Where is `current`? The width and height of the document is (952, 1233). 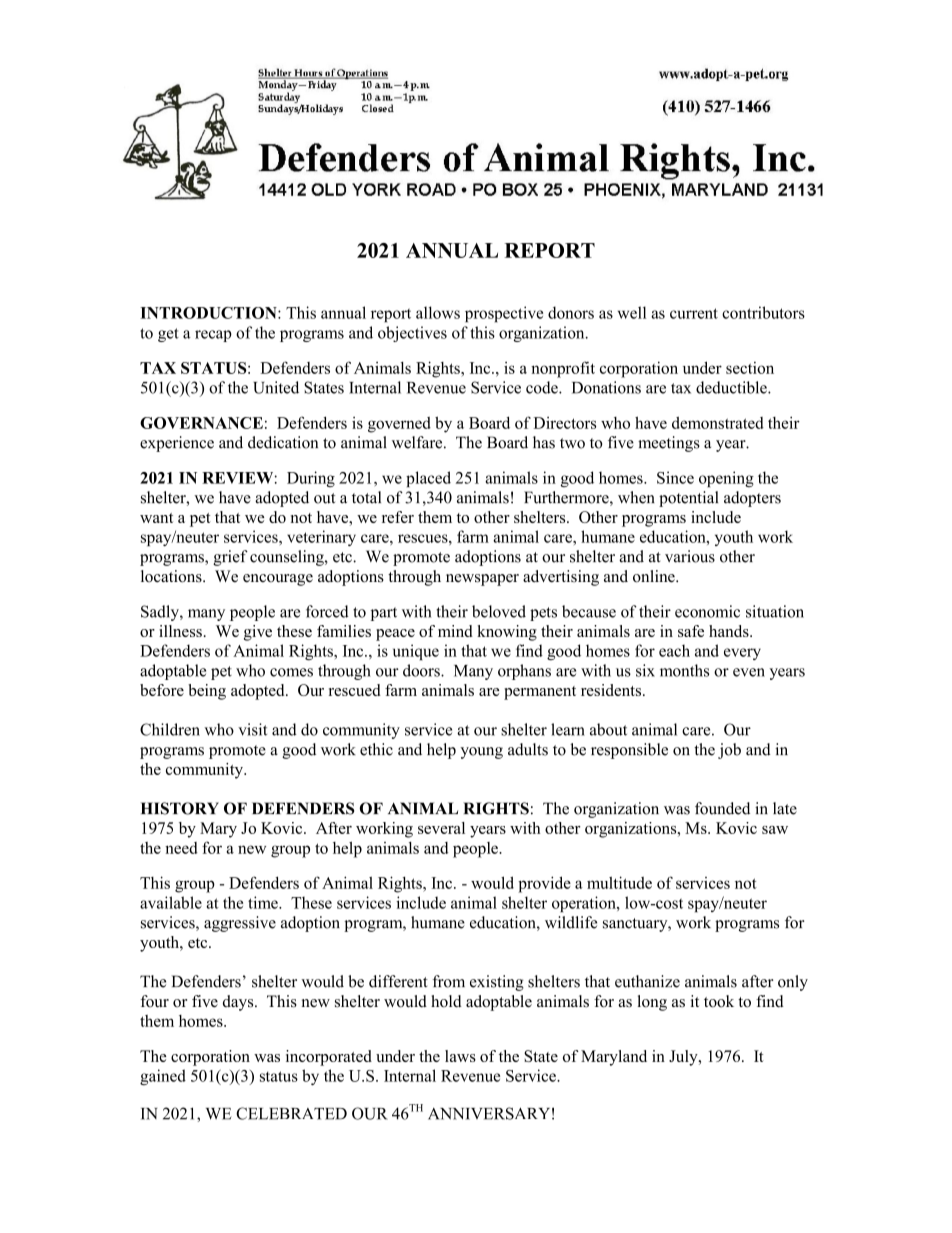
current is located at coordinates (694, 313).
